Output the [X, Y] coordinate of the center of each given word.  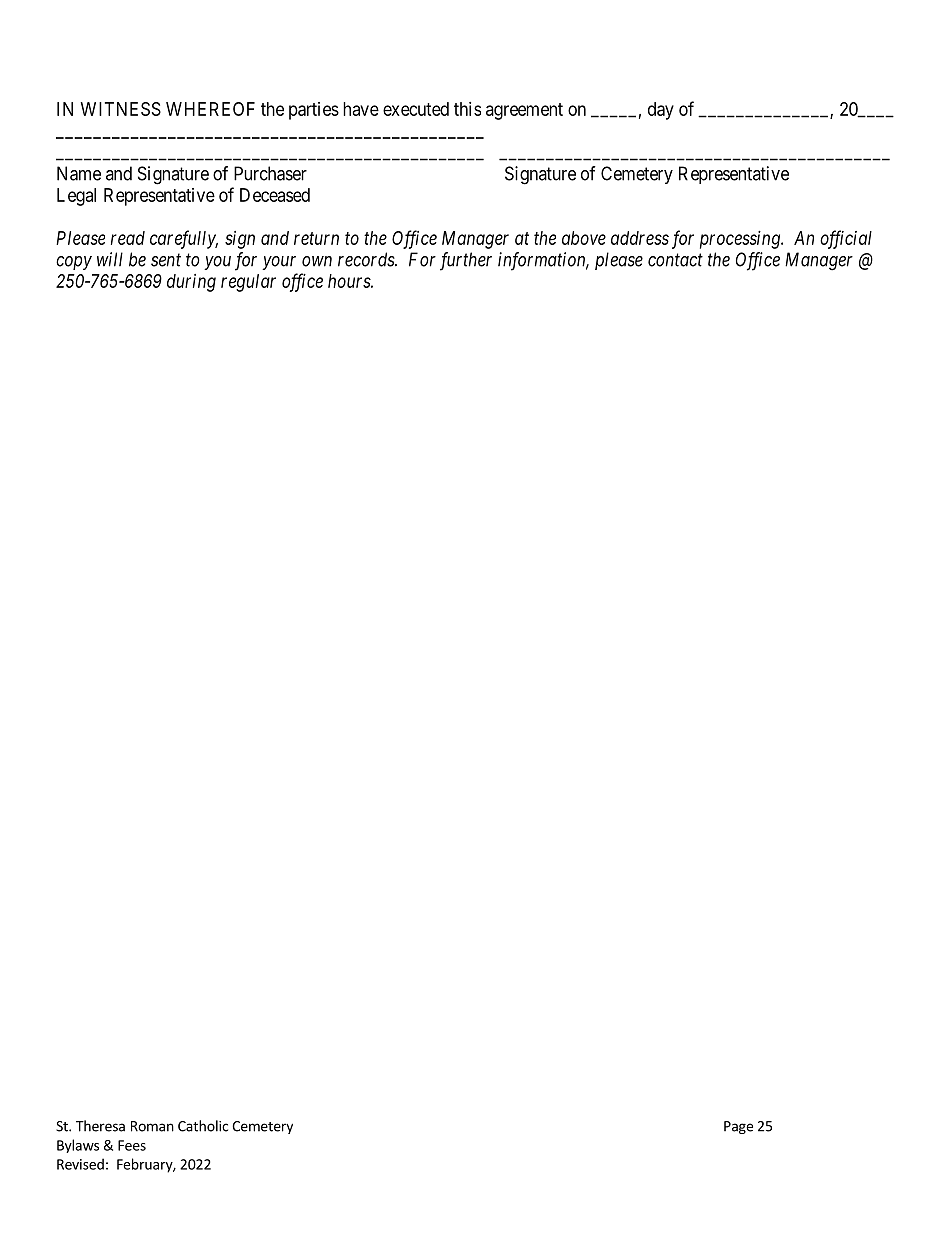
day [661, 111]
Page [738, 1127]
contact [675, 260]
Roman [152, 1126]
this [467, 109]
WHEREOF [210, 109]
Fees [132, 1145]
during [191, 283]
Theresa [100, 1126]
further [466, 261]
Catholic [203, 1126]
